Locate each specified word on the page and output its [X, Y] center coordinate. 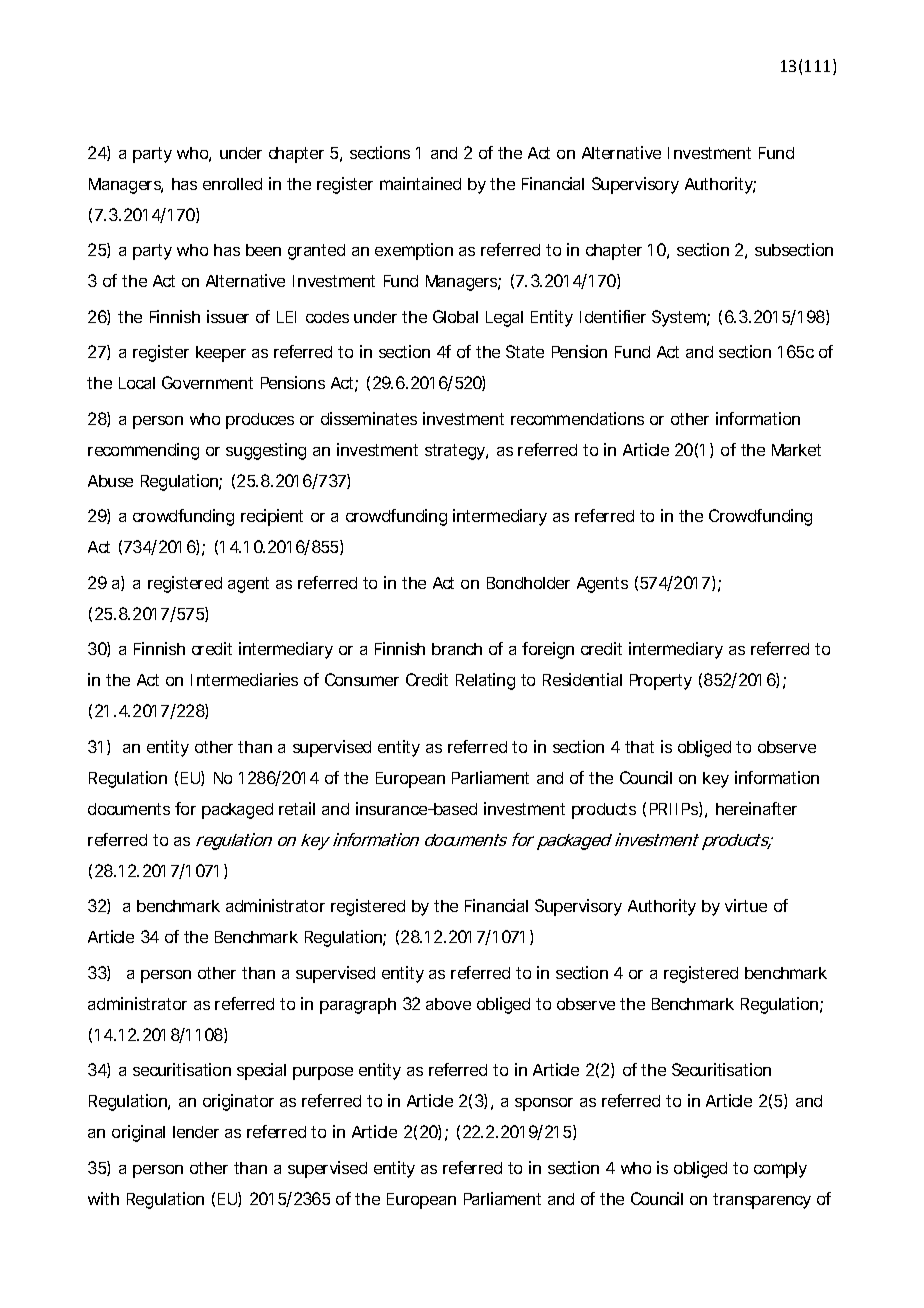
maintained [420, 183]
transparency [762, 1201]
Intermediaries [244, 679]
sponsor [544, 1104]
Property [661, 682]
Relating [485, 681]
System [680, 318]
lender [196, 1132]
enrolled [232, 184]
